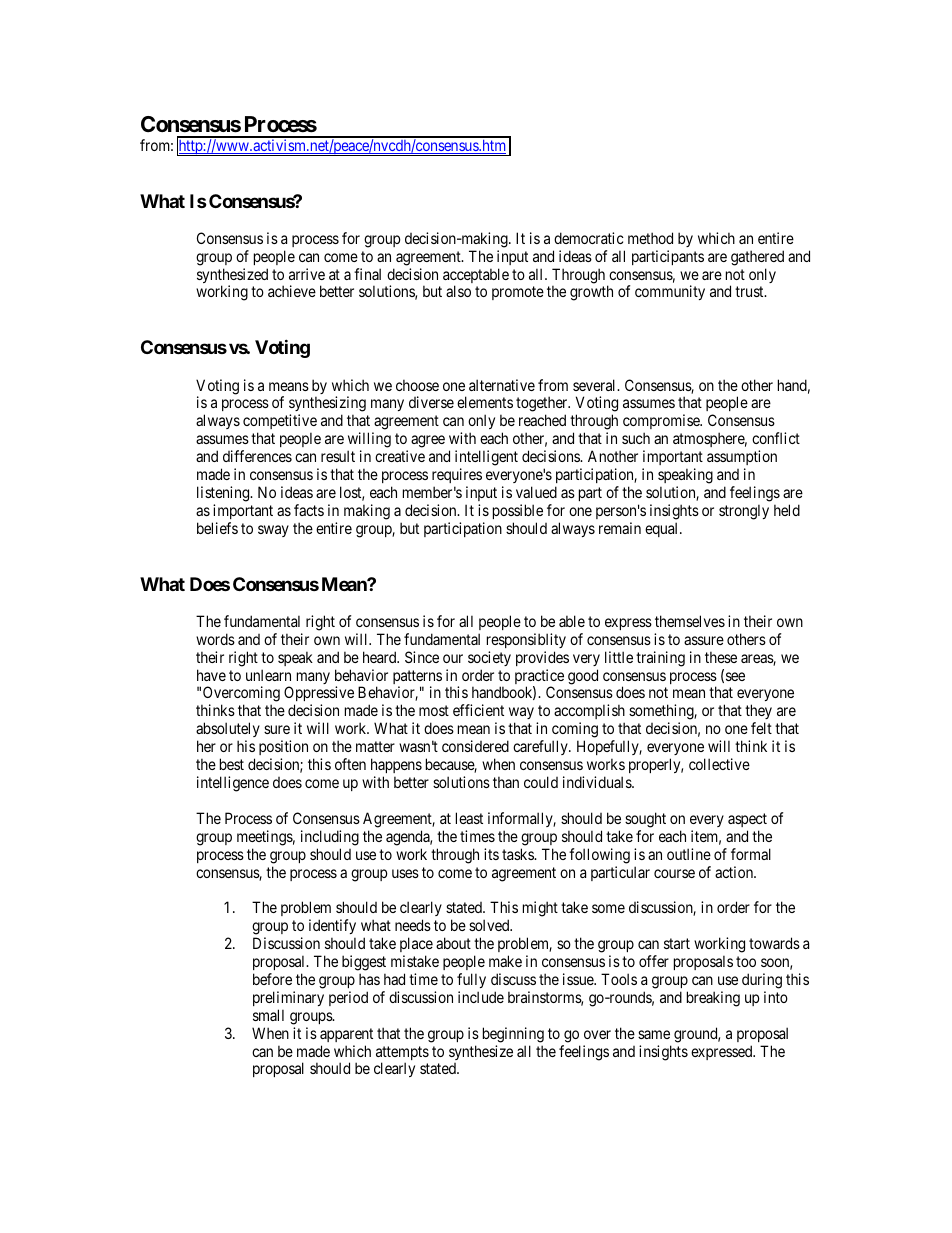 This screenshot has height=1233, width=952. Describe the element at coordinates (268, 675) in the screenshot. I see `unlearn` at that location.
